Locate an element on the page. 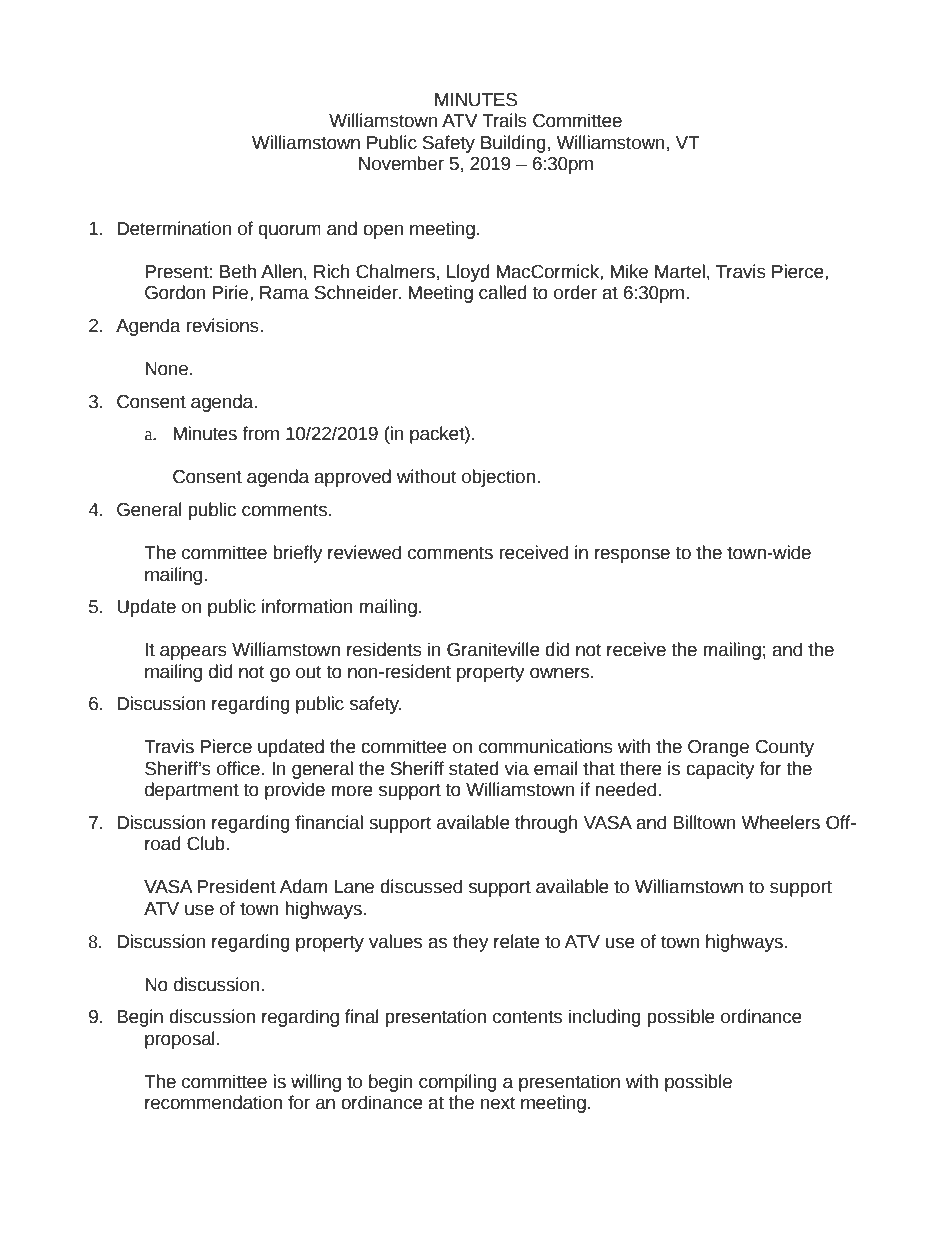 Image resolution: width=952 pixels, height=1233 pixels. Mike is located at coordinates (629, 271).
